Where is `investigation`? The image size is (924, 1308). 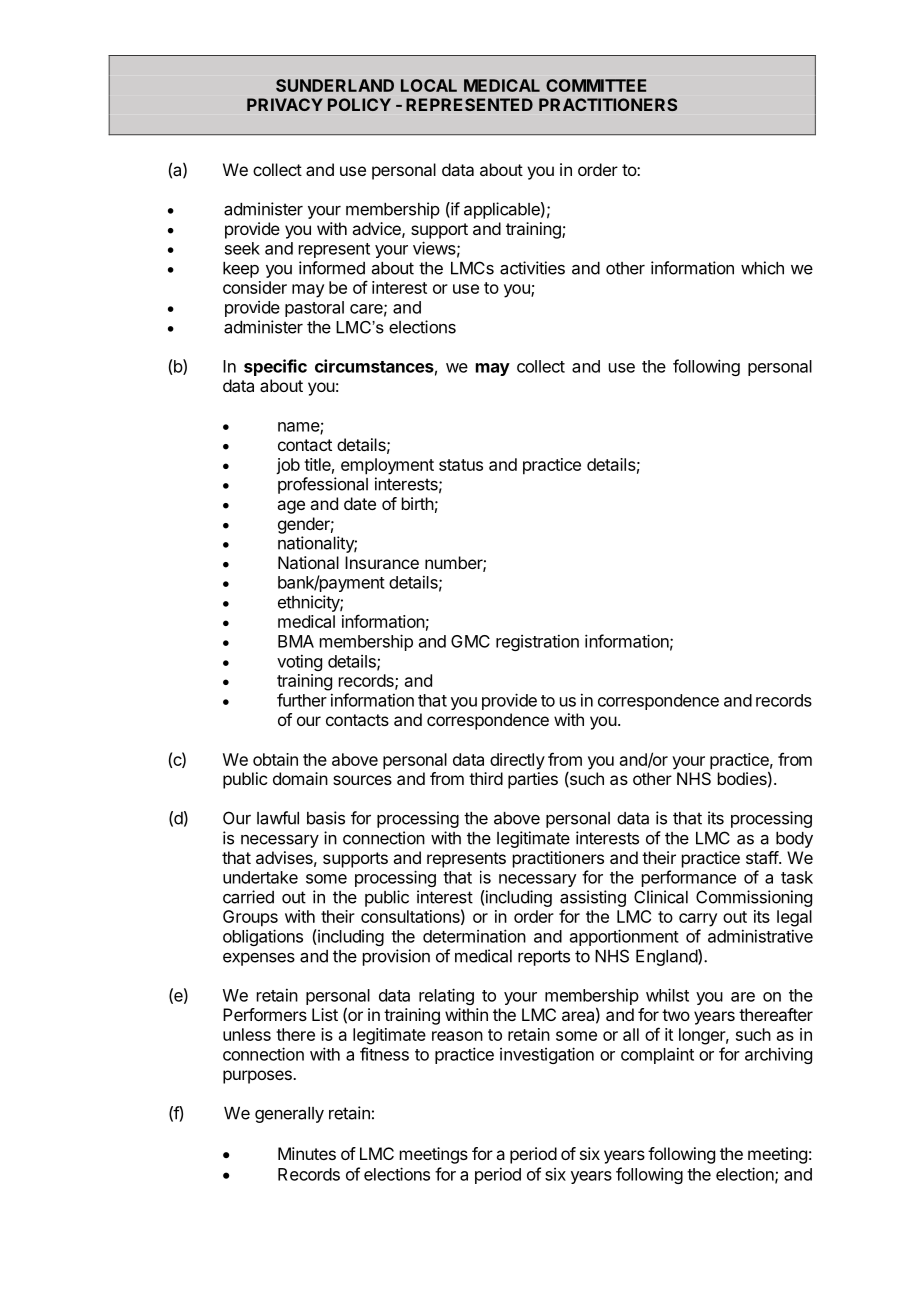 investigation is located at coordinates (547, 1055).
